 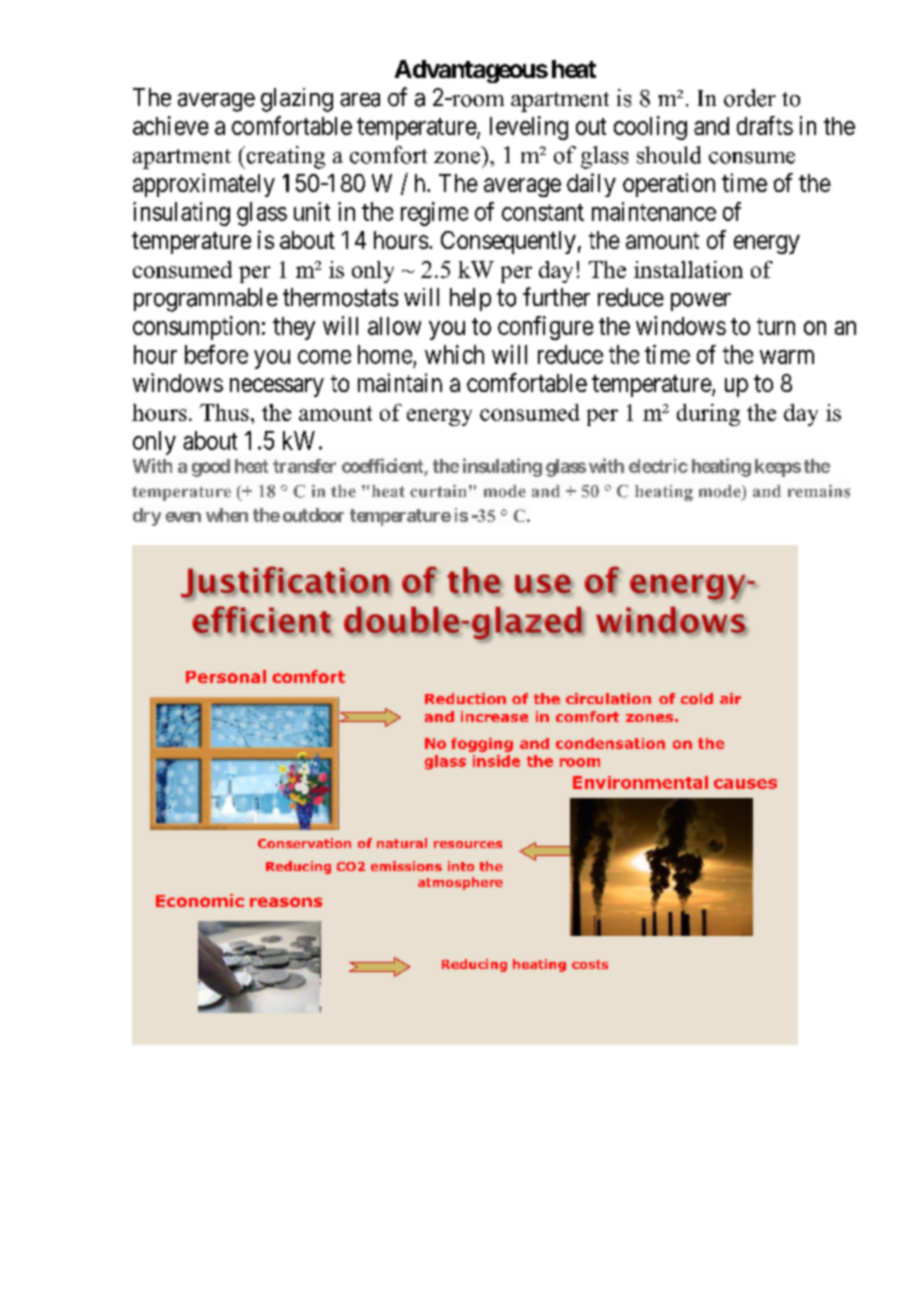 What do you see at coordinates (529, 128) in the screenshot?
I see `leveling` at bounding box center [529, 128].
